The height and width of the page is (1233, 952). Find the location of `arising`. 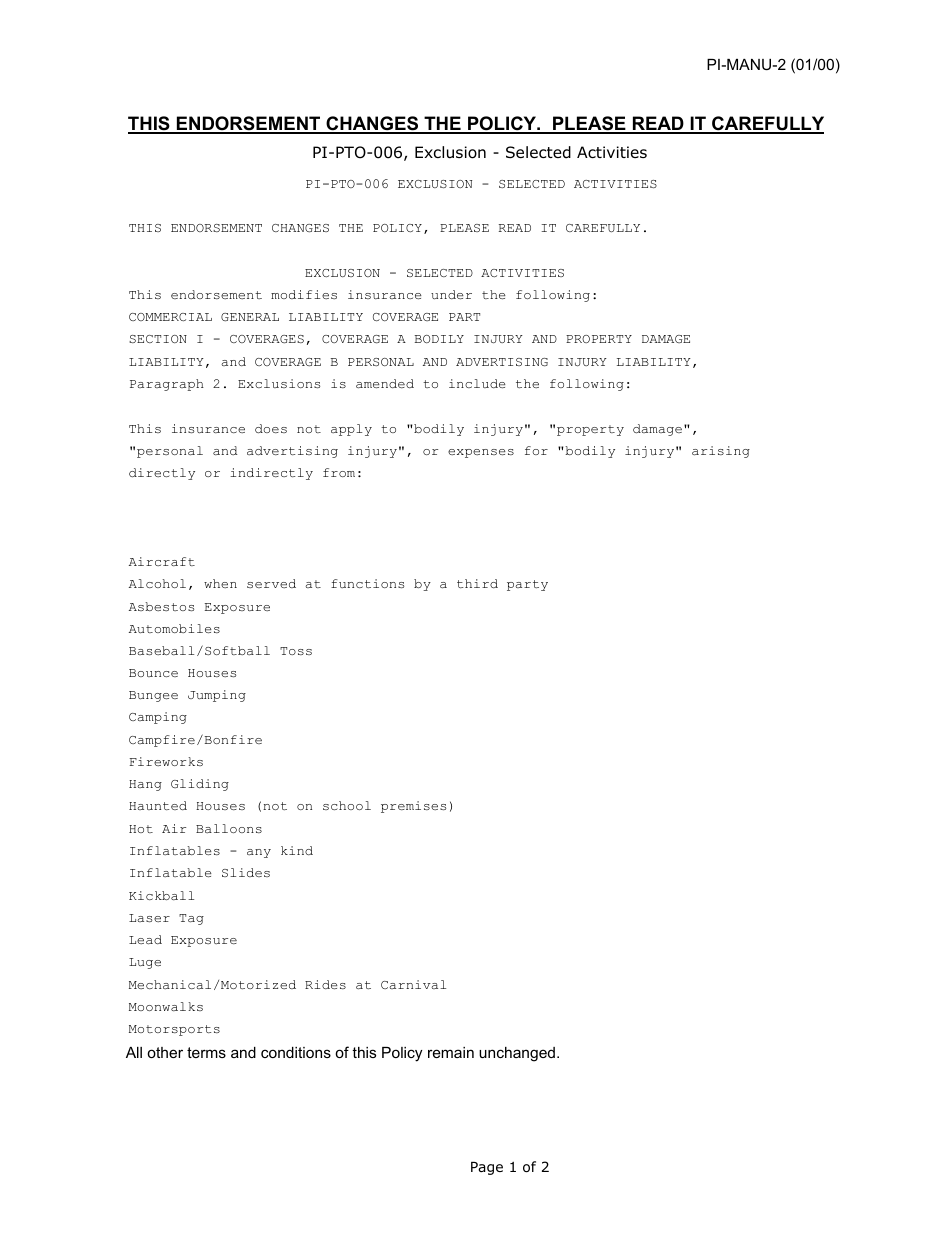

arising is located at coordinates (721, 452).
